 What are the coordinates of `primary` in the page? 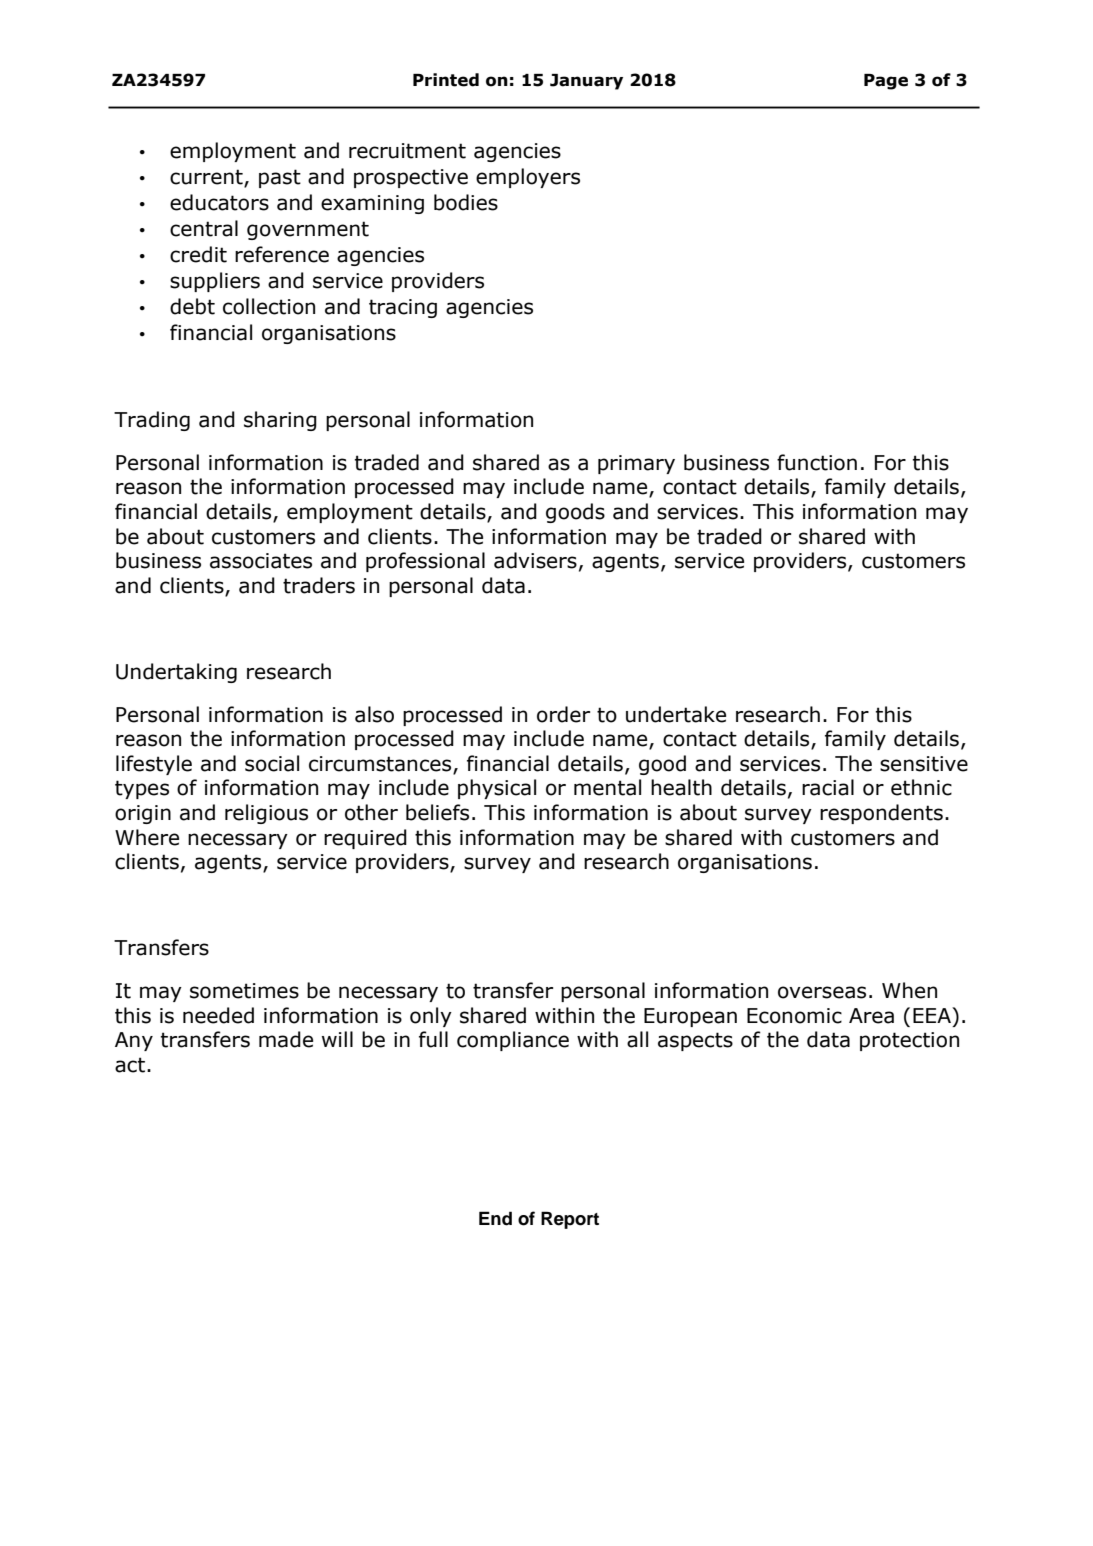 It's located at (636, 464).
